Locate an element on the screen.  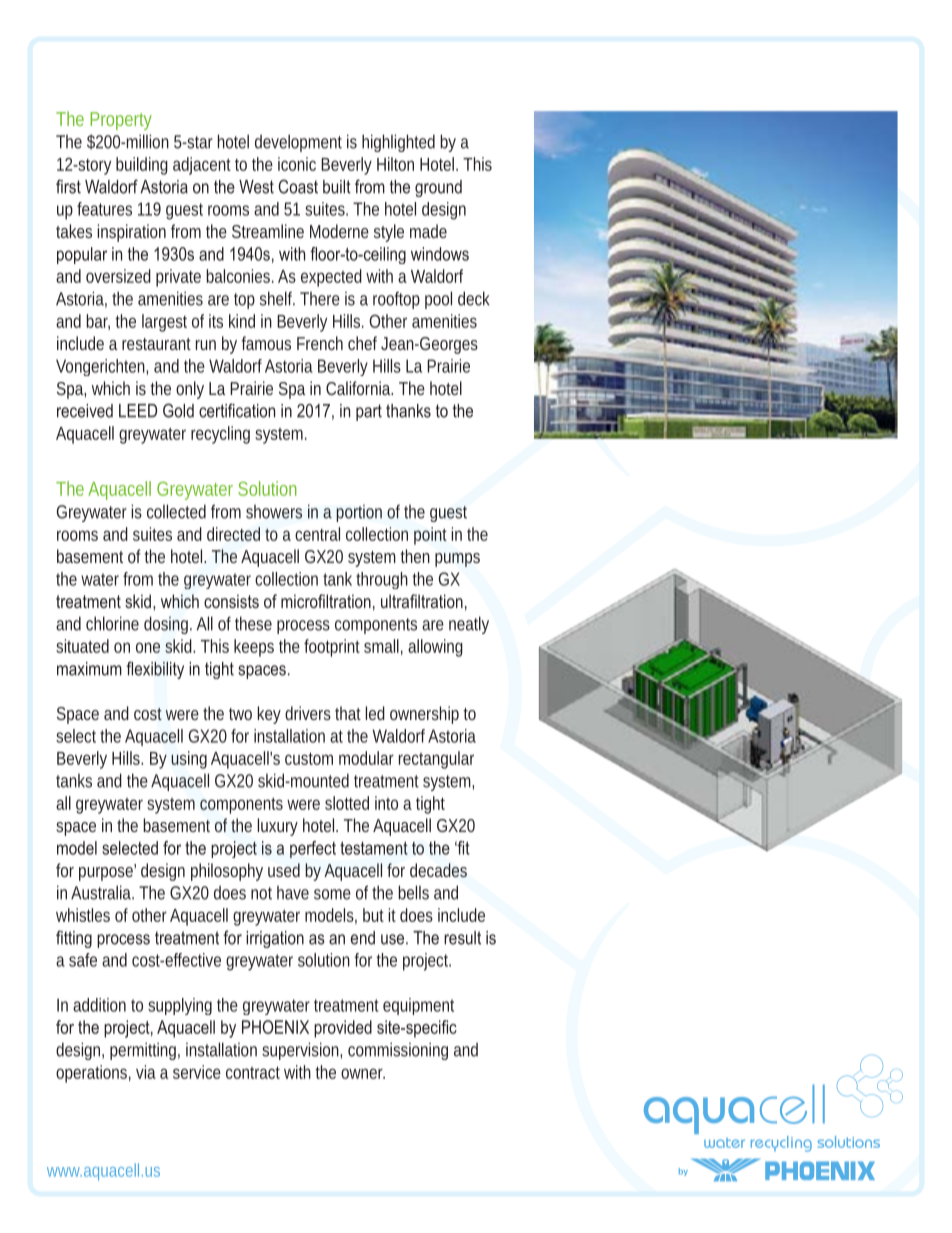
ultrafiltration is located at coordinates (422, 601).
